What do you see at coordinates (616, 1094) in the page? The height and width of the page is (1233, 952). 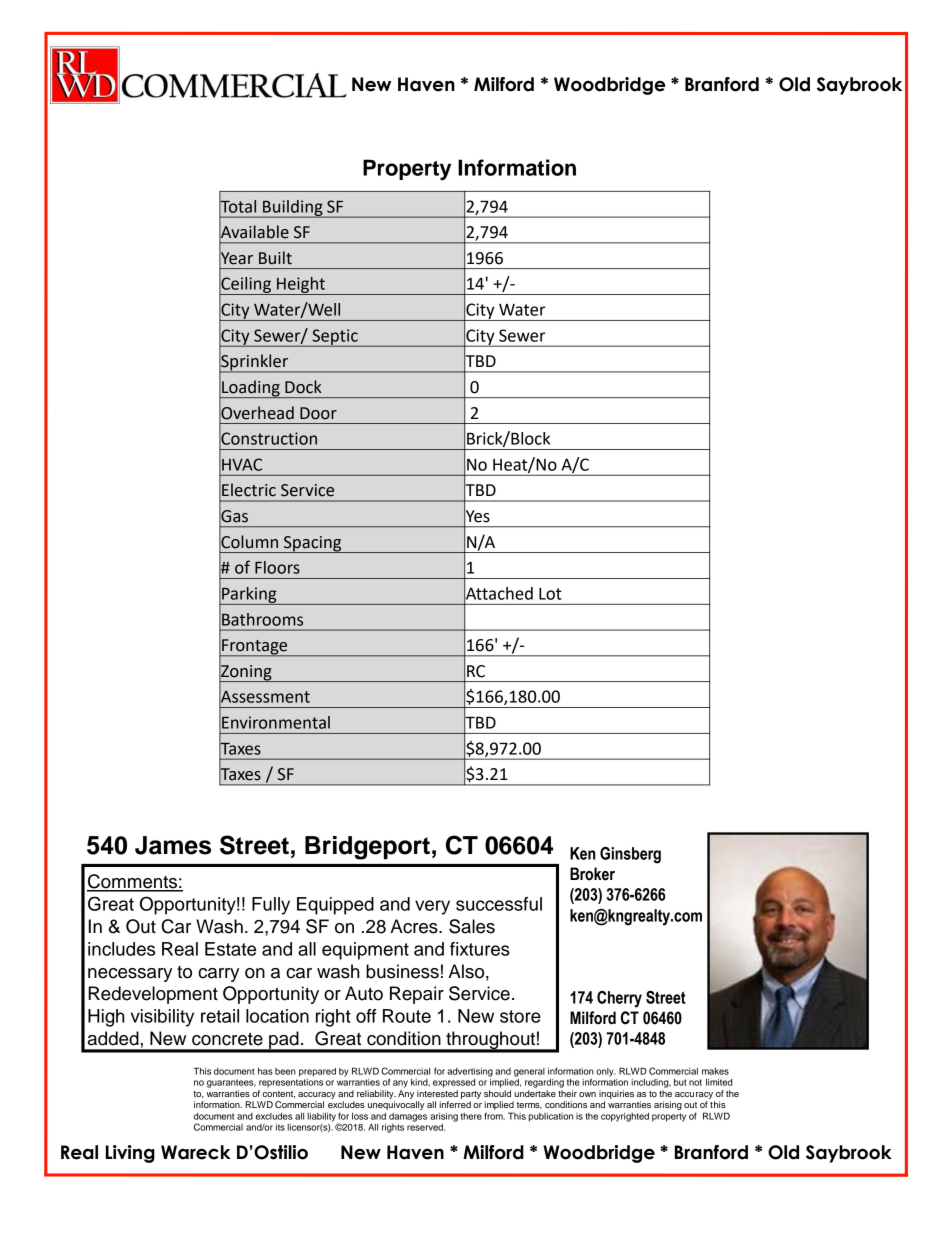 I see `inquiries` at bounding box center [616, 1094].
